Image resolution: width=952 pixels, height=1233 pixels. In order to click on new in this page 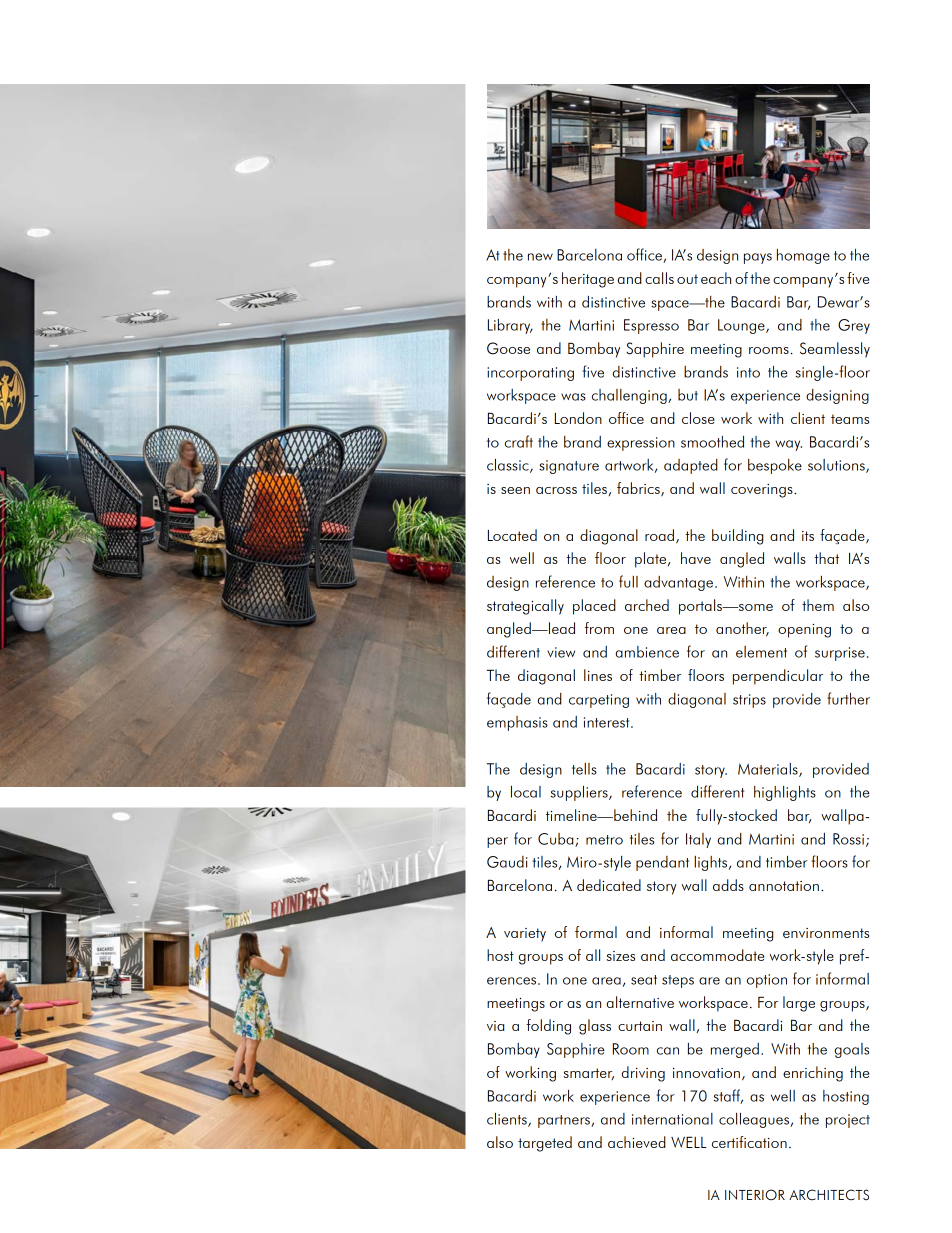, I will do `click(540, 257)`.
